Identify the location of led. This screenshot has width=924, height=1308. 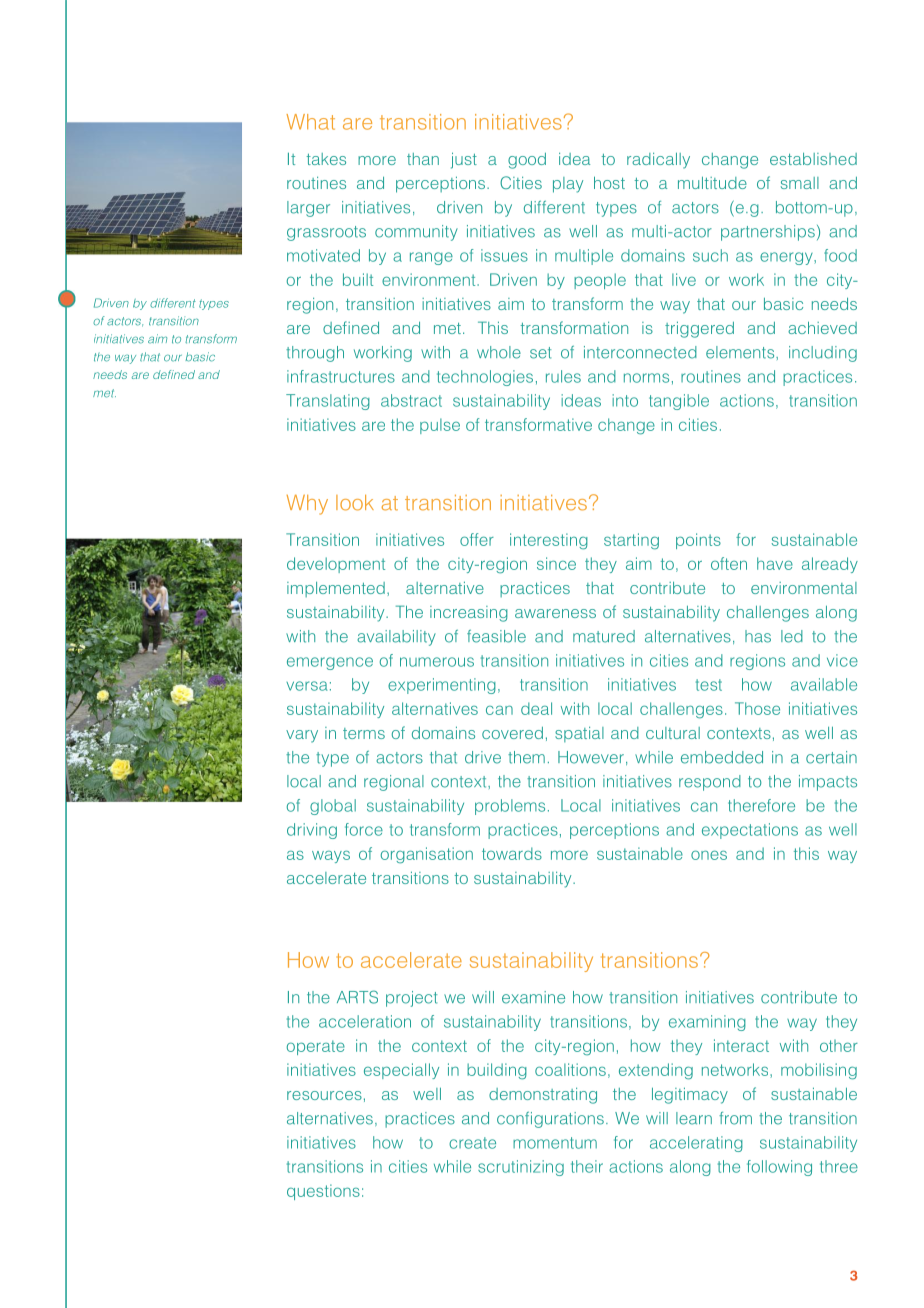
(792, 636).
